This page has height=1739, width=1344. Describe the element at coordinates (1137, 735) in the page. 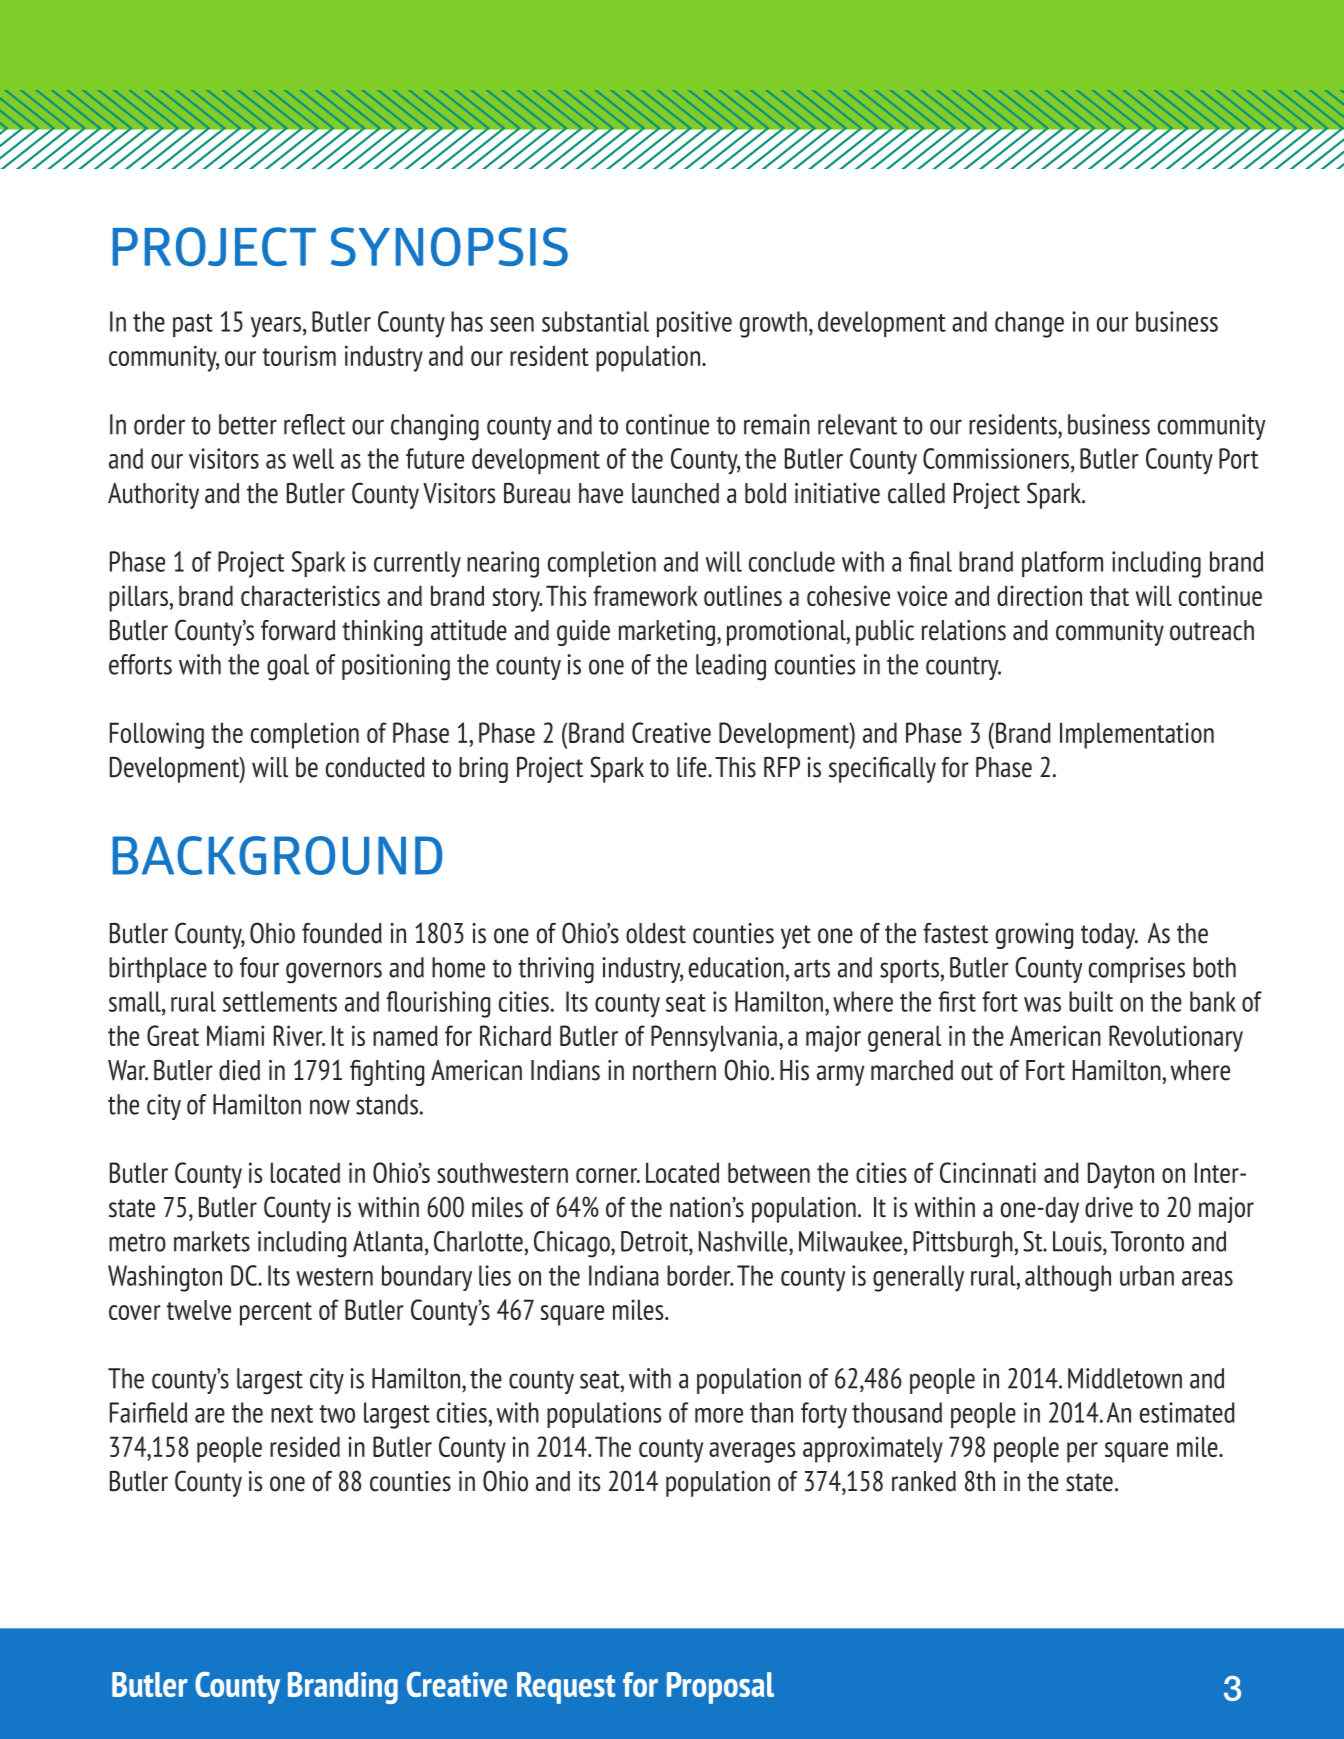

I see `Implementation` at that location.
